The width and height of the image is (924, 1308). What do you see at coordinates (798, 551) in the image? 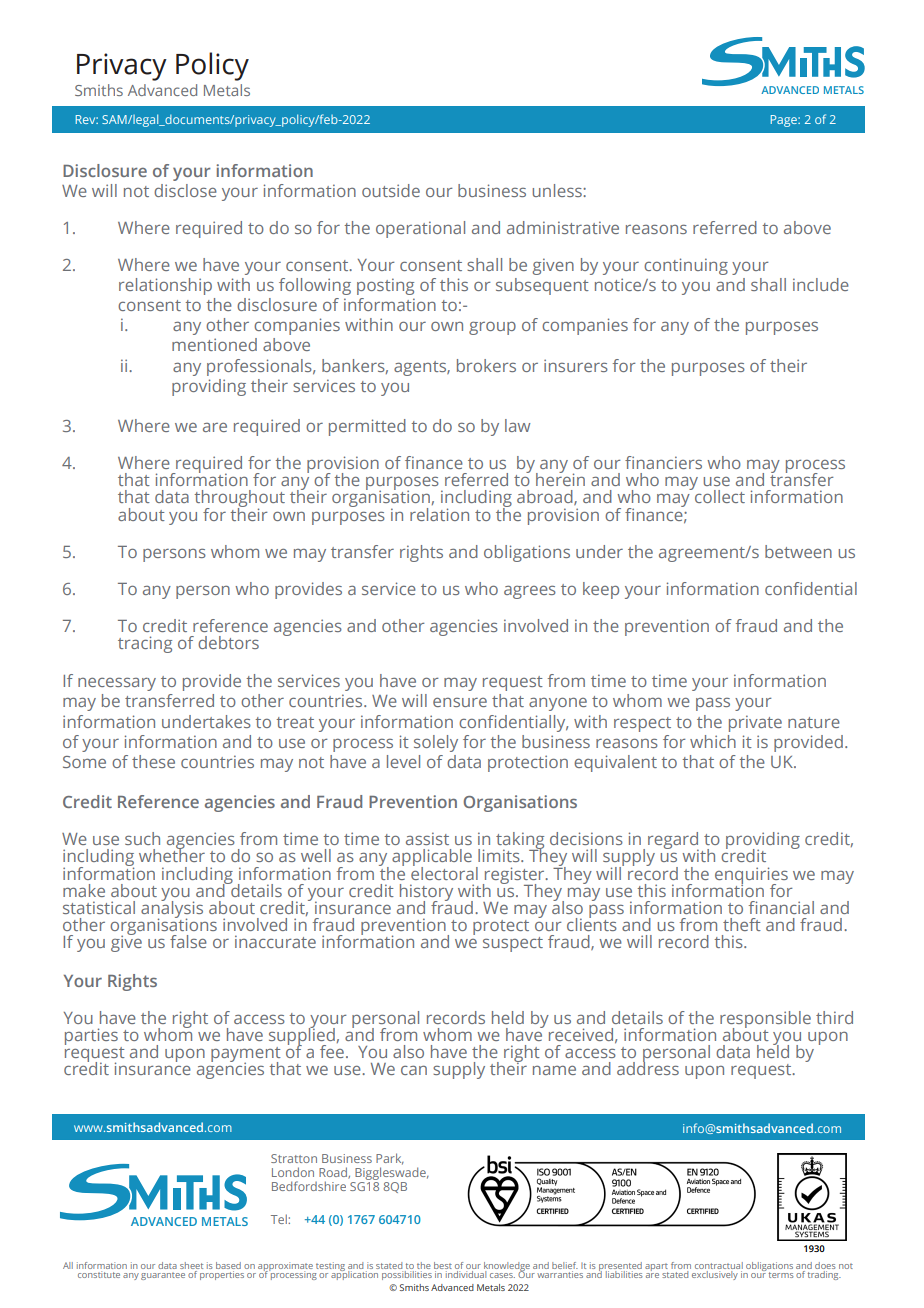
I see `between` at bounding box center [798, 551].
